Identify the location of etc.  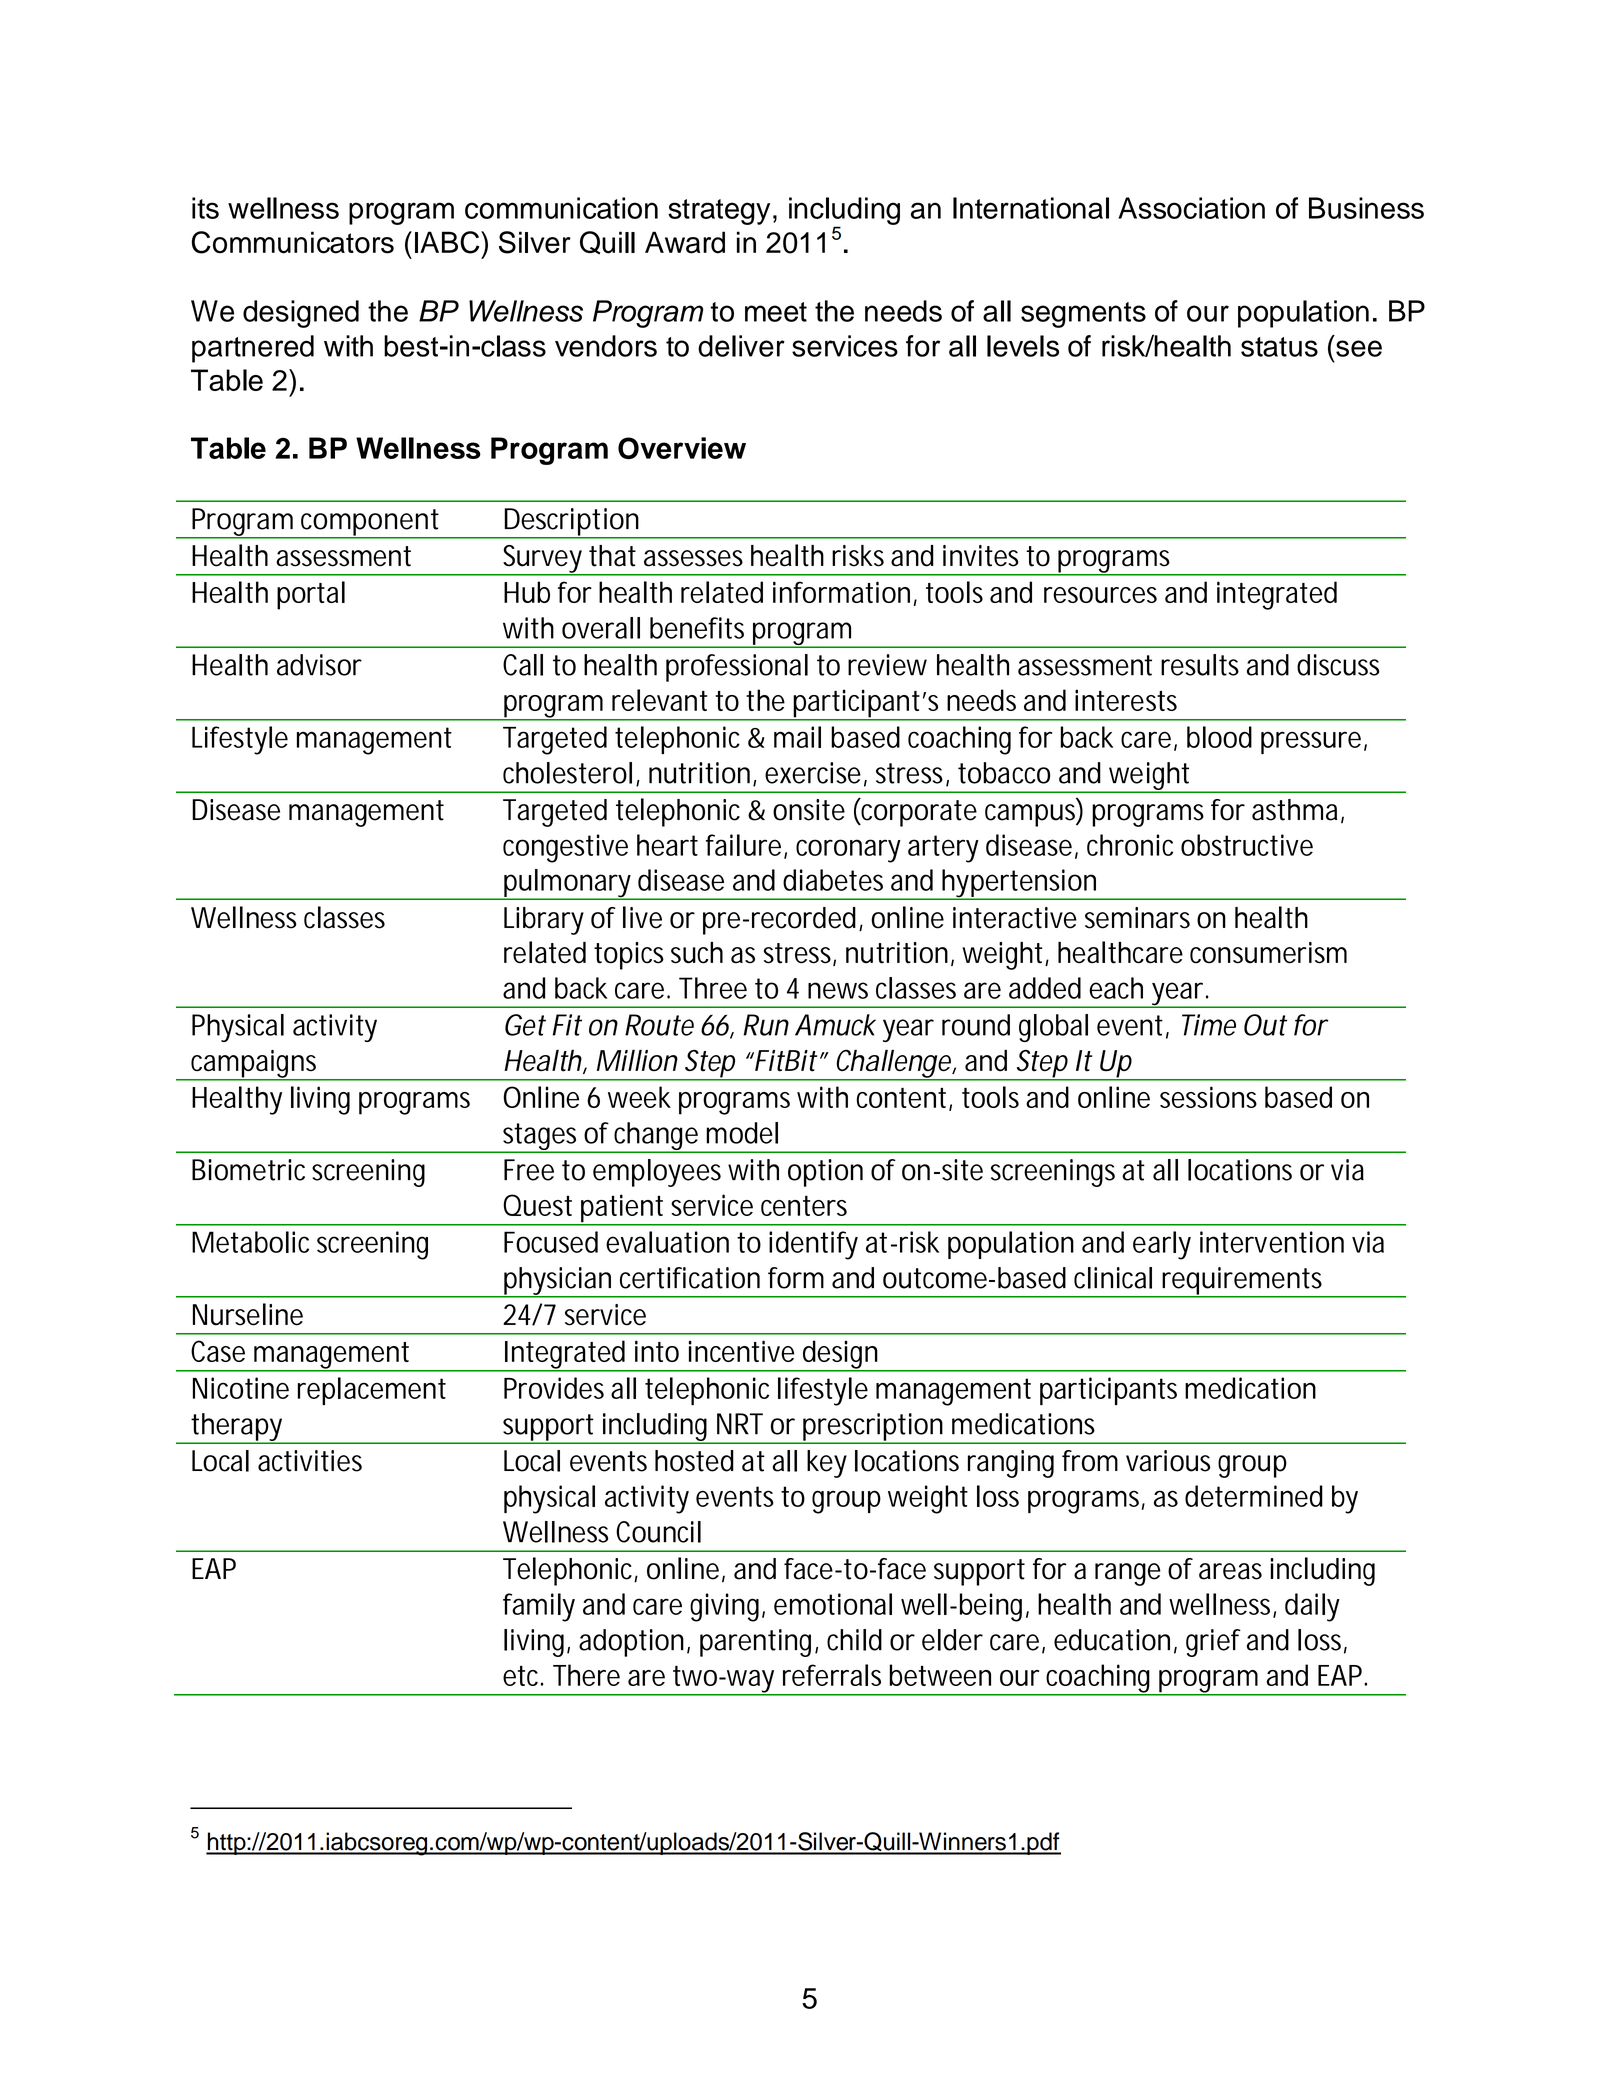
(523, 1676).
